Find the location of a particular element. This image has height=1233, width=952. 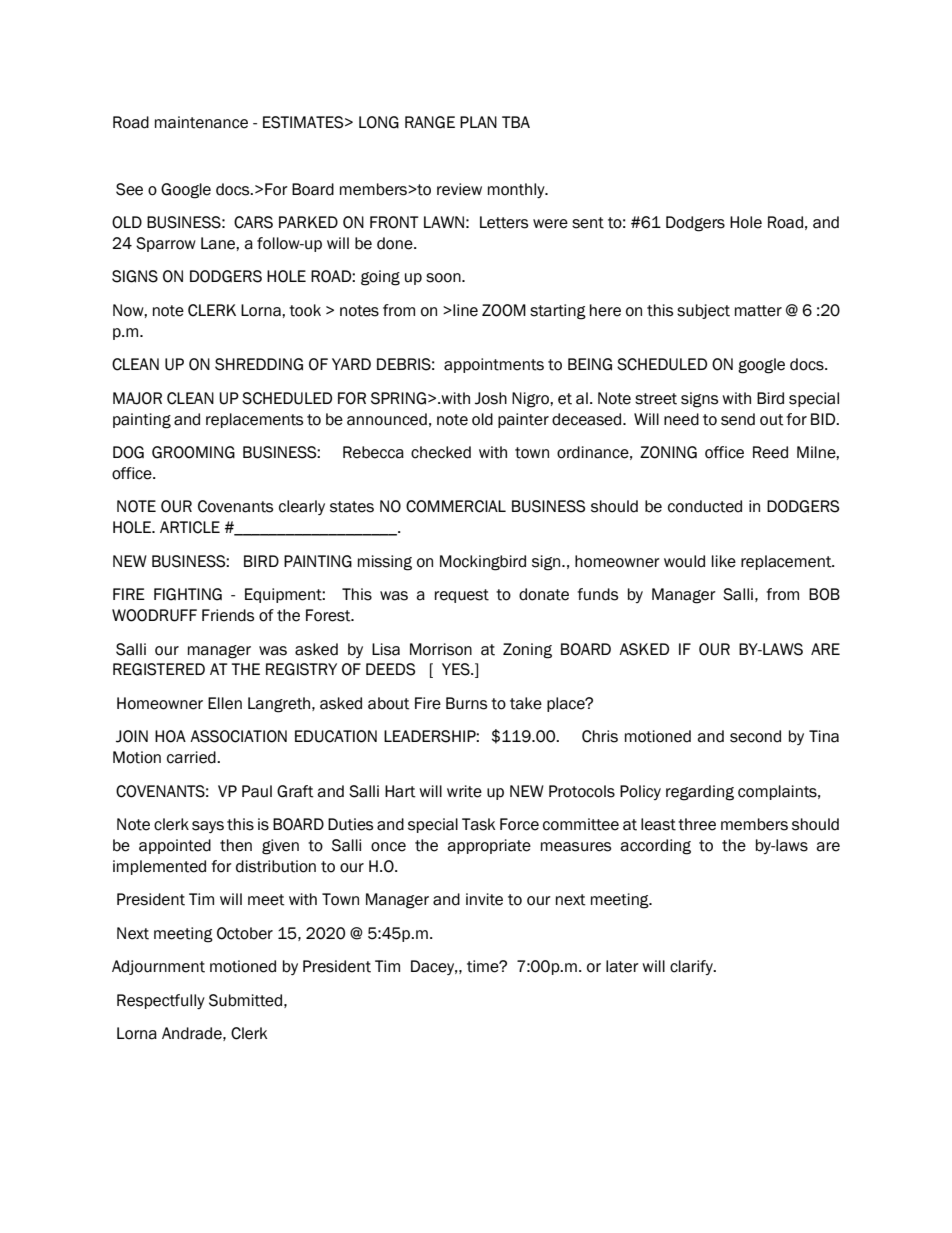

maintenance is located at coordinates (201, 122).
